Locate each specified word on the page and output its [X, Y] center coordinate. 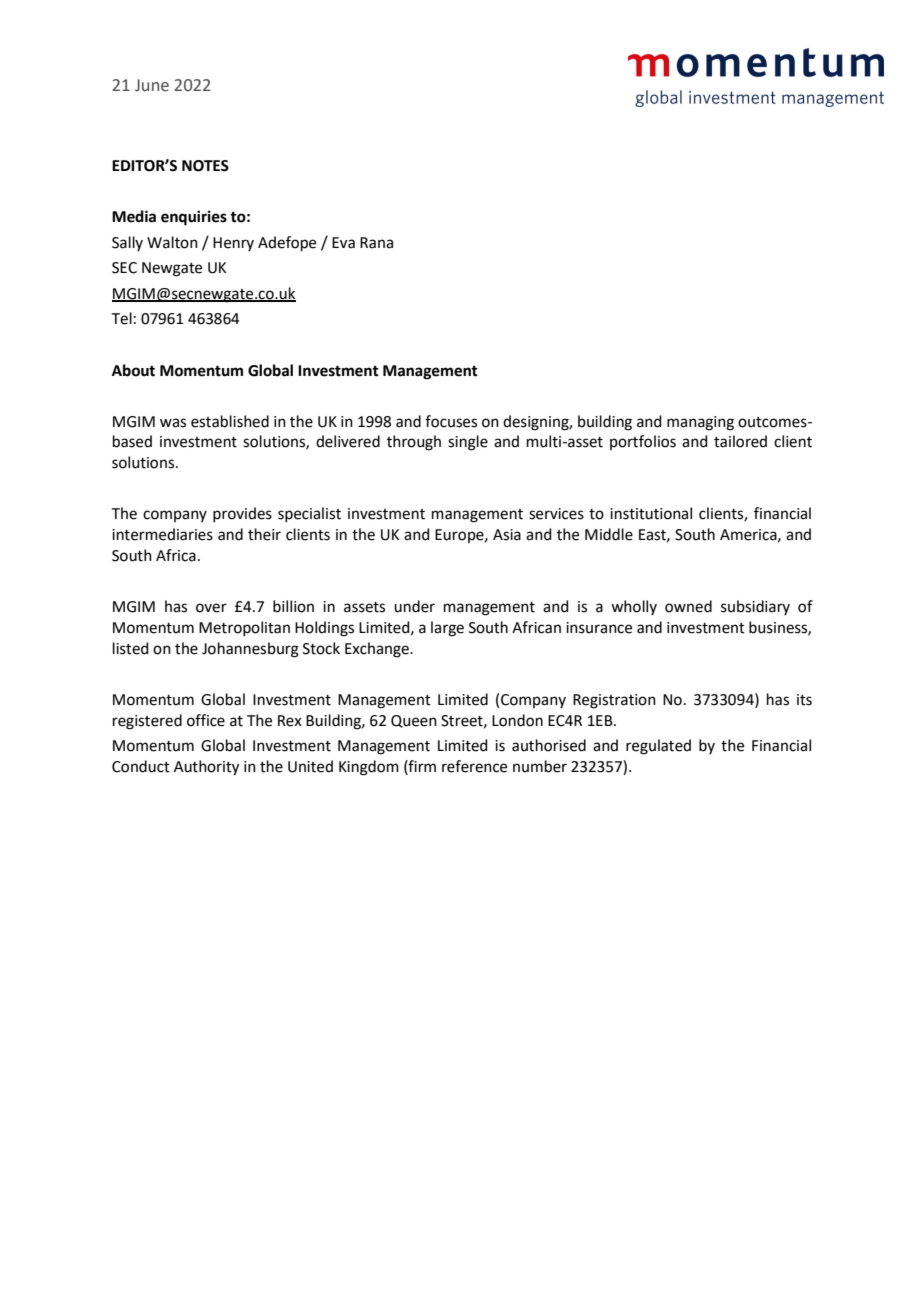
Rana [376, 243]
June [152, 85]
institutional [651, 513]
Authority [206, 768]
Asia [507, 535]
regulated [658, 747]
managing [700, 423]
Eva [343, 243]
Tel [122, 318]
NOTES [205, 166]
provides [242, 514]
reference [474, 766]
